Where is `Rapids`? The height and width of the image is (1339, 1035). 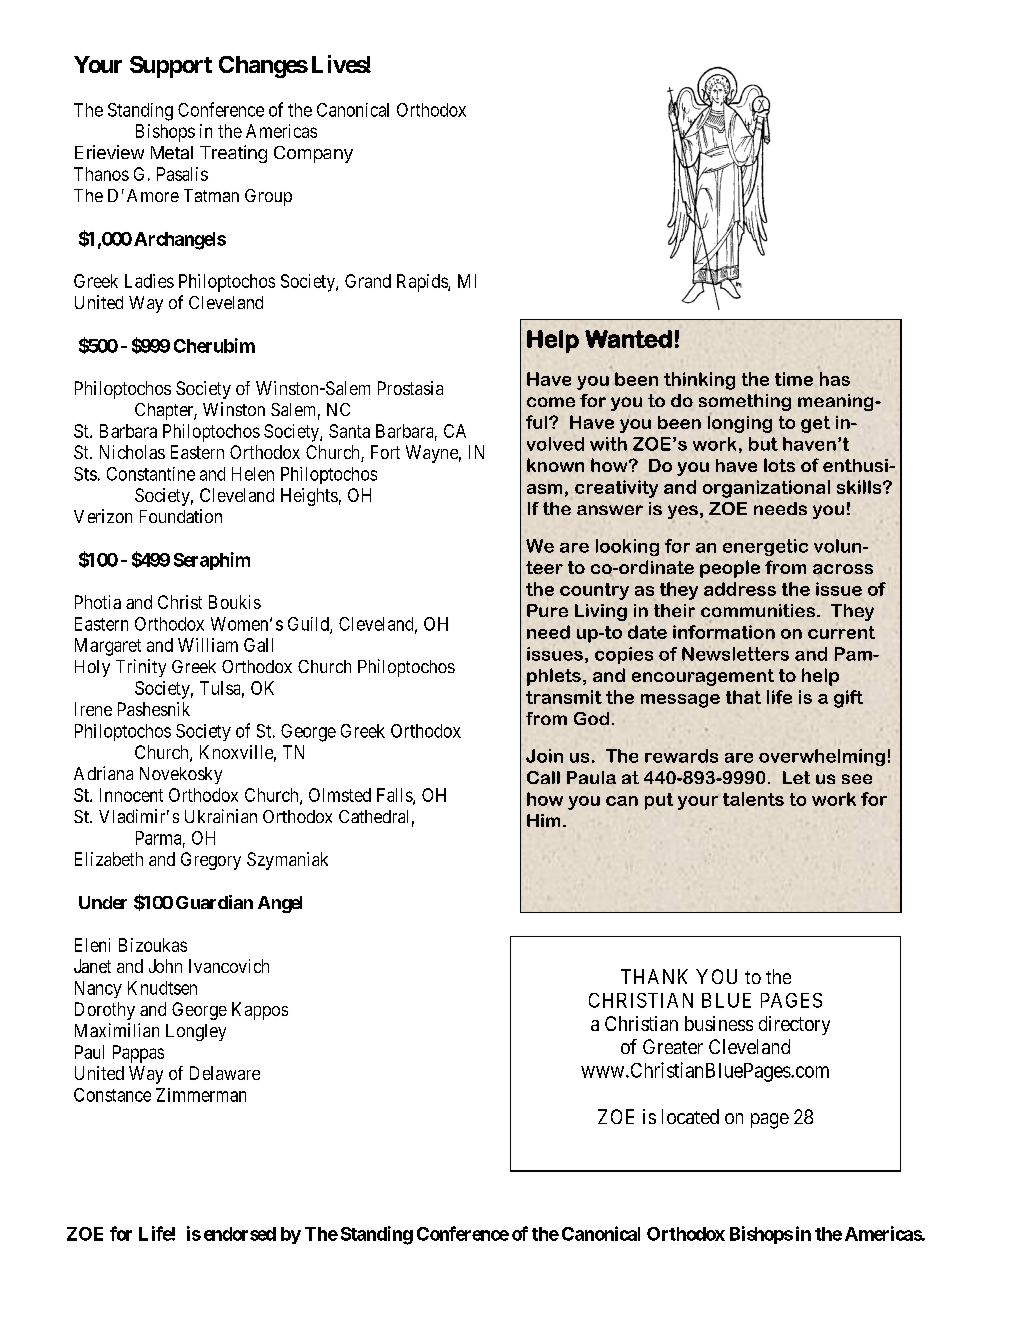 Rapids is located at coordinates (423, 283).
